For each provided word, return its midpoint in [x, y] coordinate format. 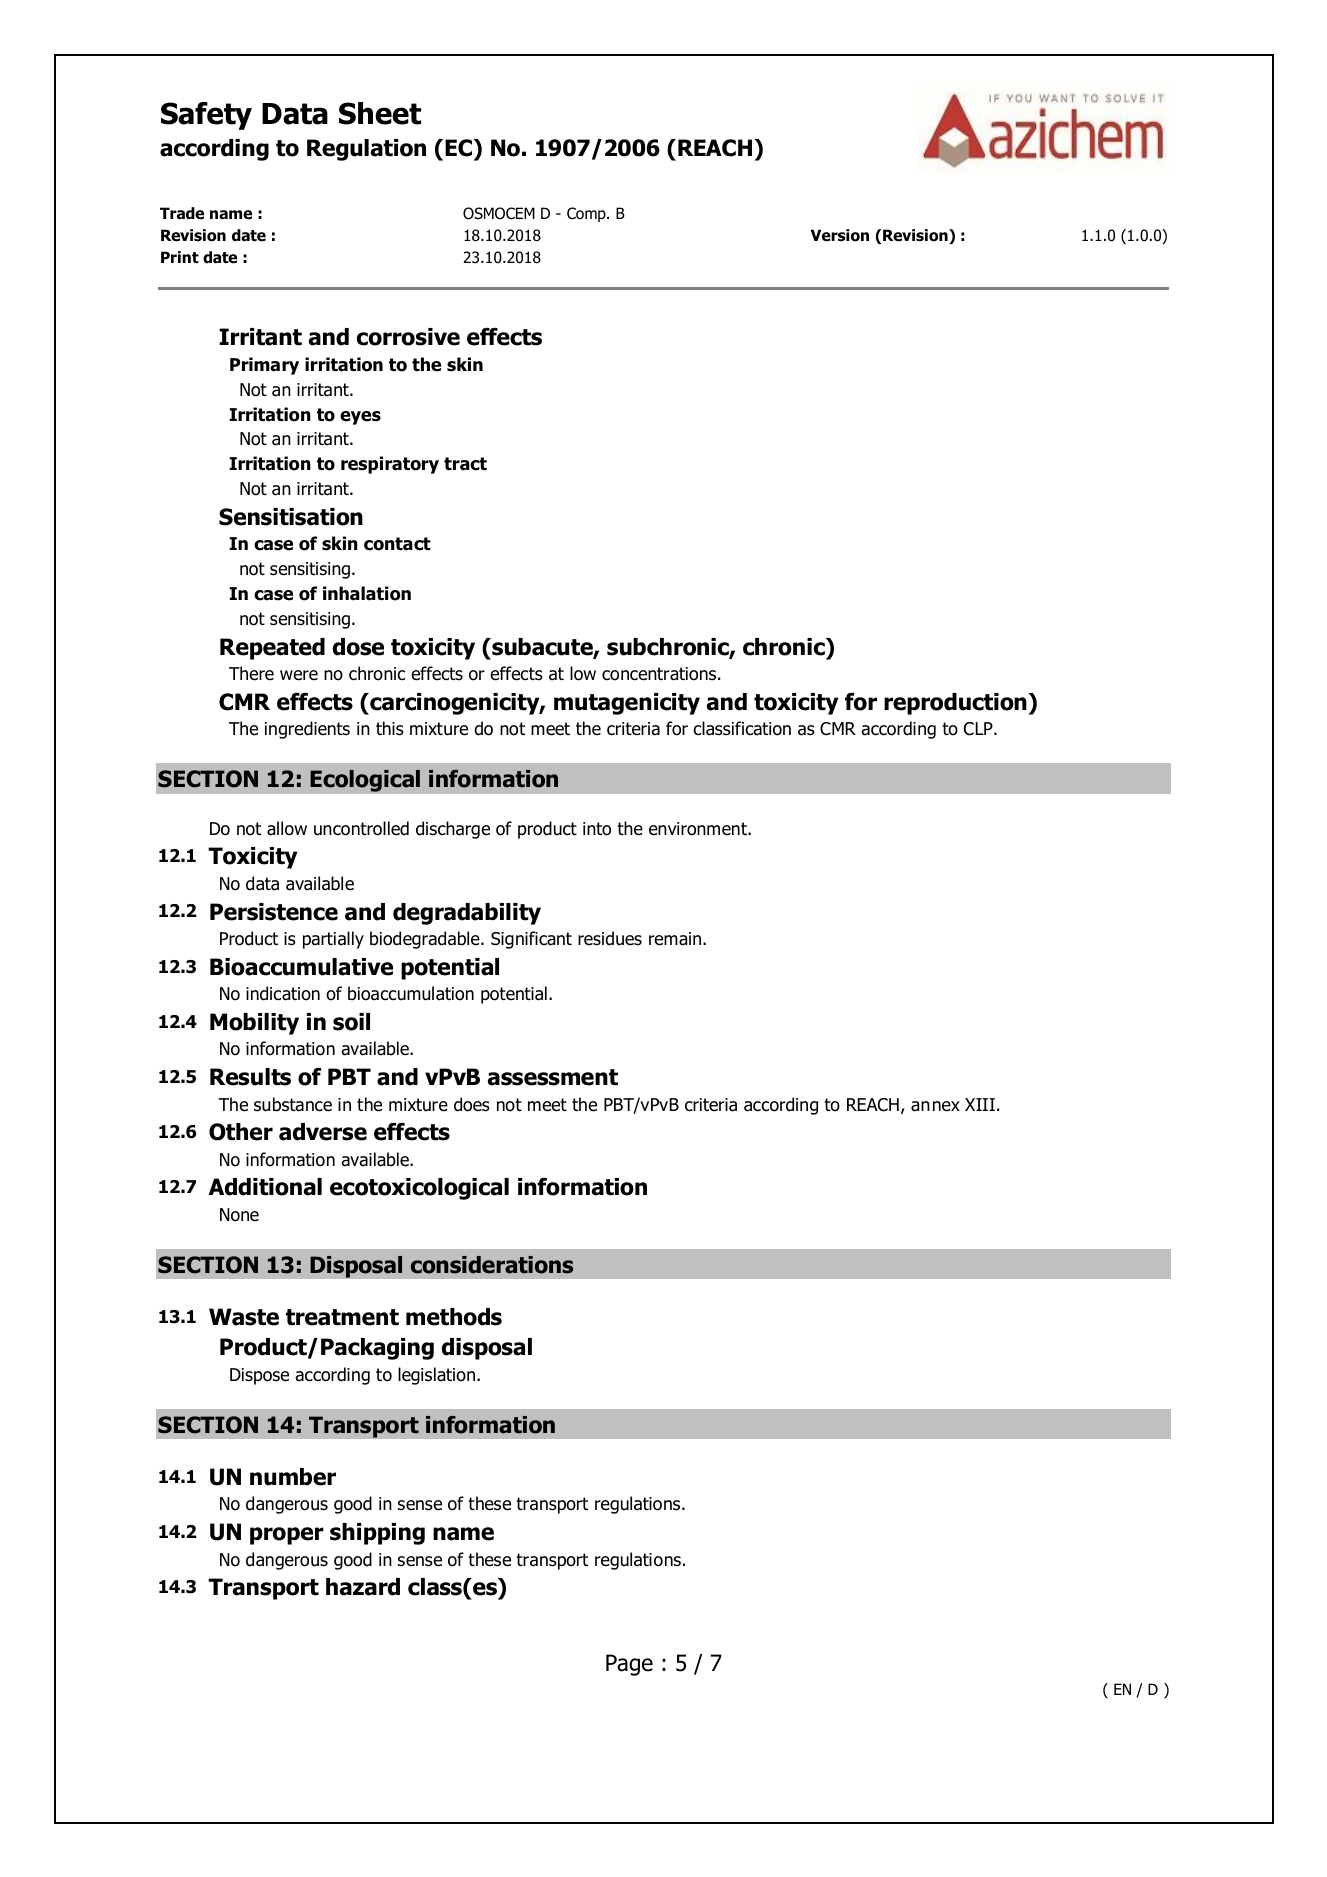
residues [610, 938]
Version [840, 235]
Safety [206, 116]
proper [287, 1536]
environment [699, 829]
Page [629, 1665]
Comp [587, 214]
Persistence [274, 912]
